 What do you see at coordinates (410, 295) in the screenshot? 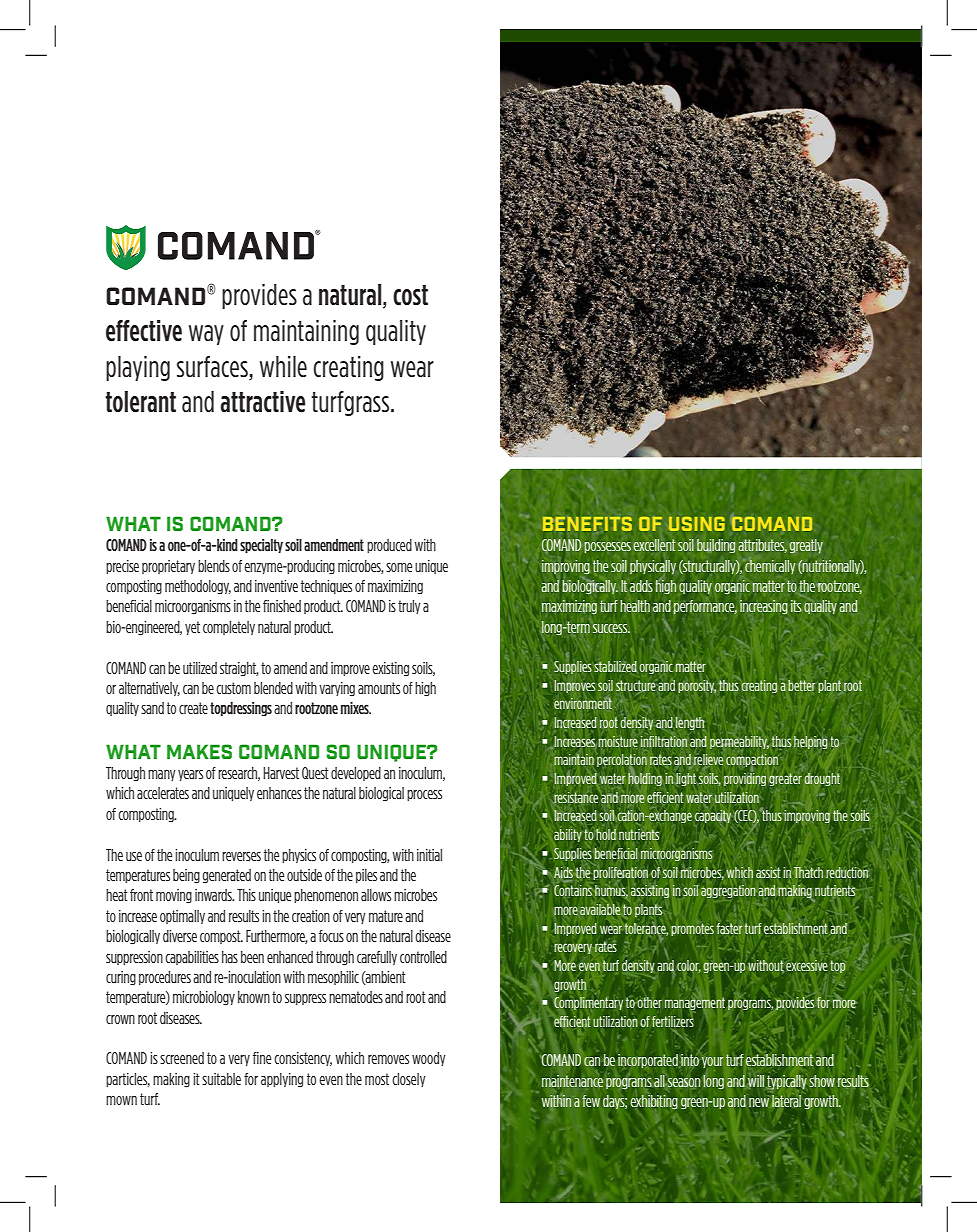
I see `cost` at bounding box center [410, 295].
